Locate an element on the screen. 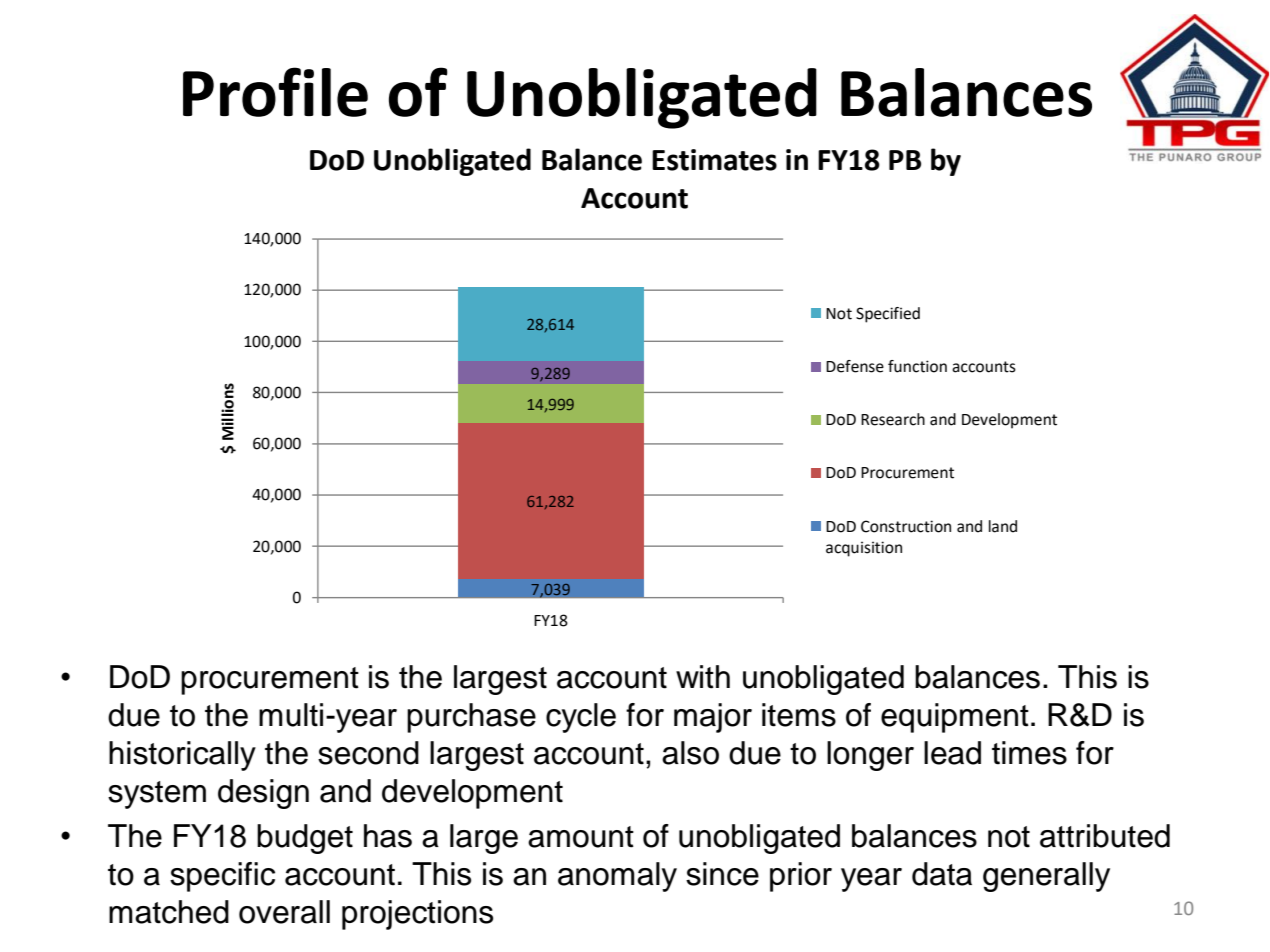 Image resolution: width=1270 pixels, height=952 pixels. Research is located at coordinates (893, 419).
